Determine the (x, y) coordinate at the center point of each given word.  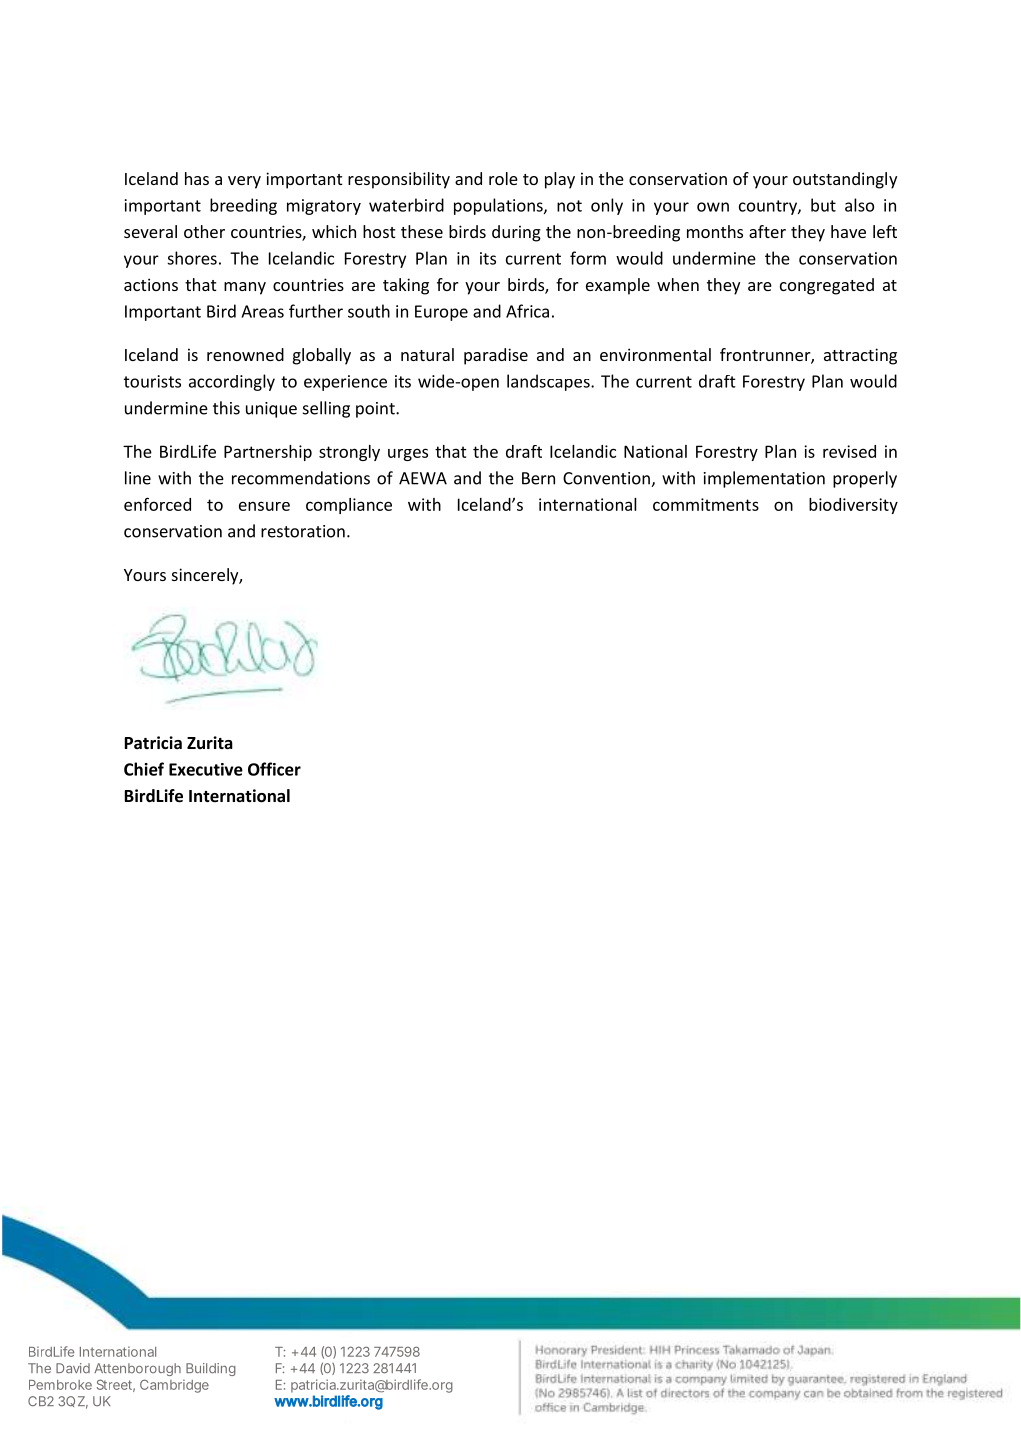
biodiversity (853, 506)
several (150, 231)
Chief (144, 769)
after (767, 231)
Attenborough (137, 1369)
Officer (274, 769)
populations (499, 206)
